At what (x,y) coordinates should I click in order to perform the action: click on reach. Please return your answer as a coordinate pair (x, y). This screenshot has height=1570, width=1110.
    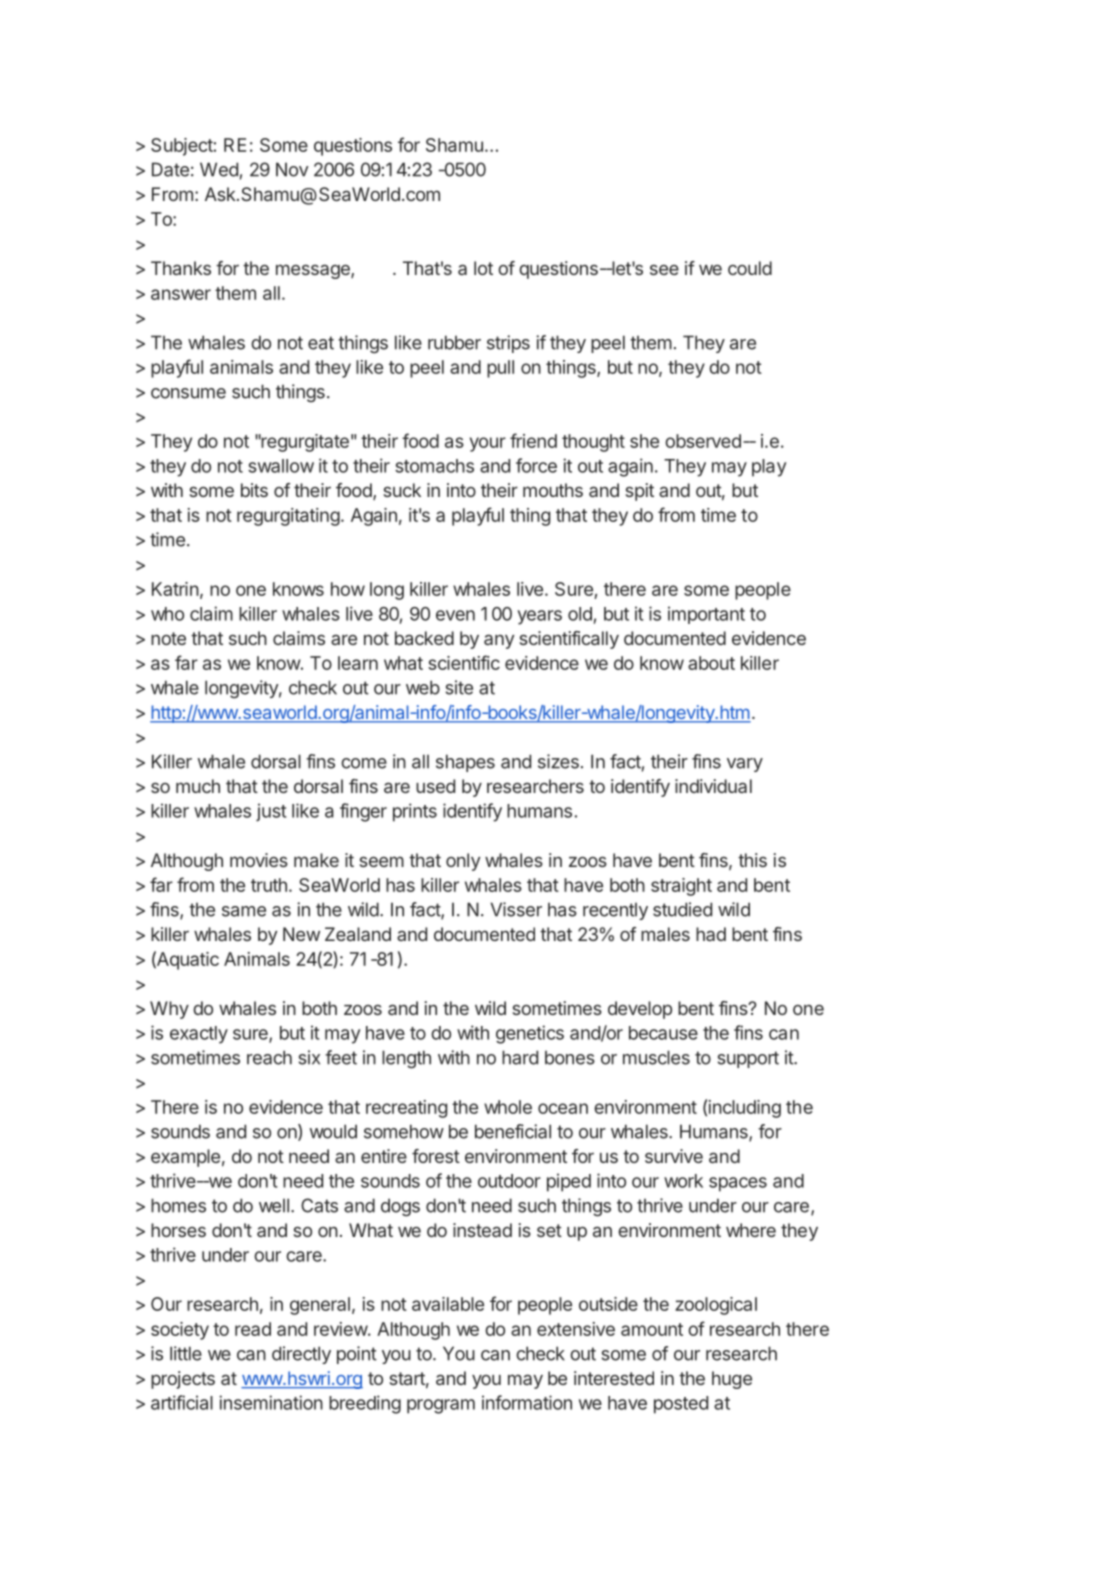
    Looking at the image, I should click on (269, 1057).
